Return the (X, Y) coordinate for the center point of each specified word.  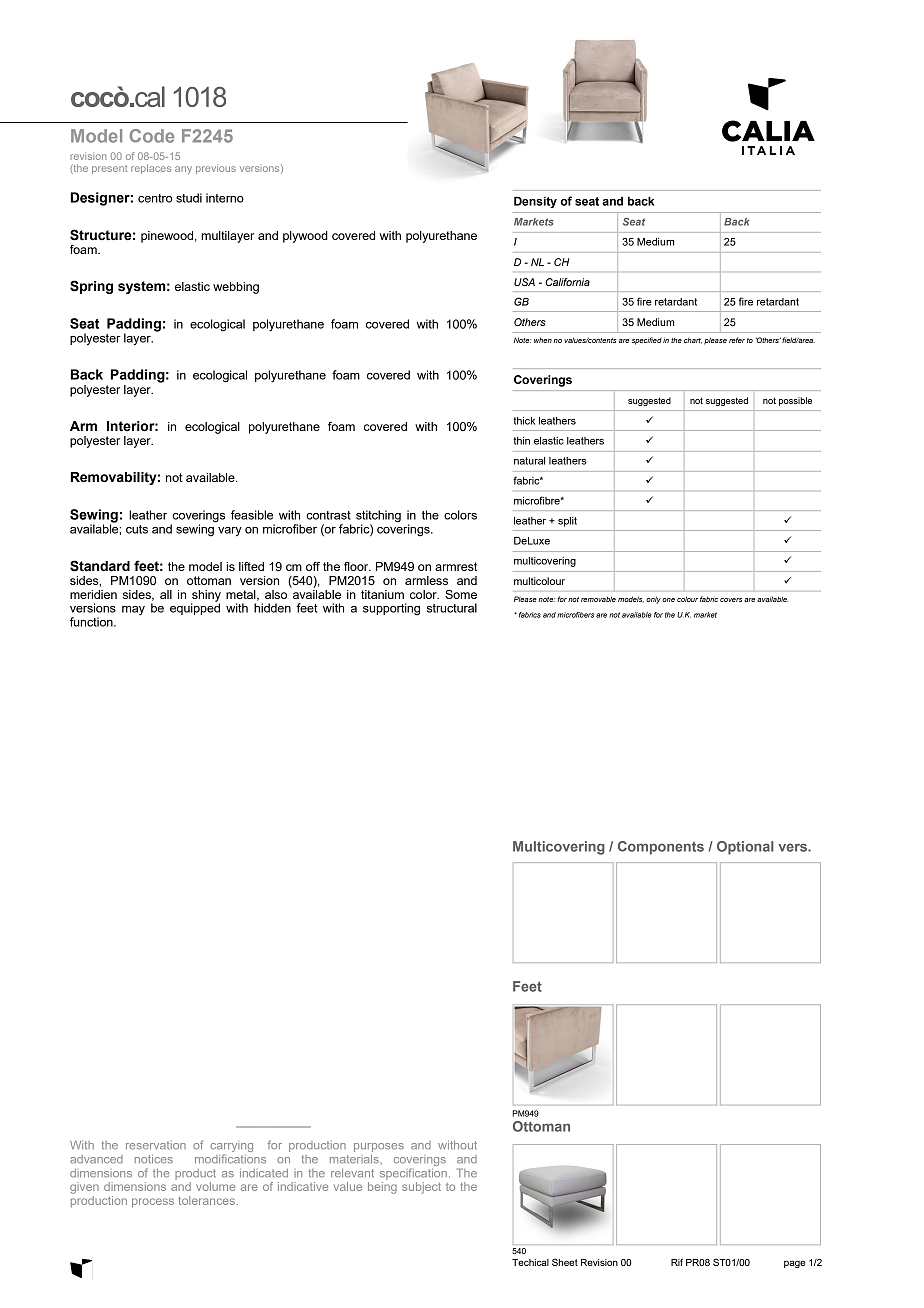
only (653, 600)
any (183, 170)
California (567, 282)
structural (452, 608)
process (153, 1203)
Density (535, 202)
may (133, 610)
